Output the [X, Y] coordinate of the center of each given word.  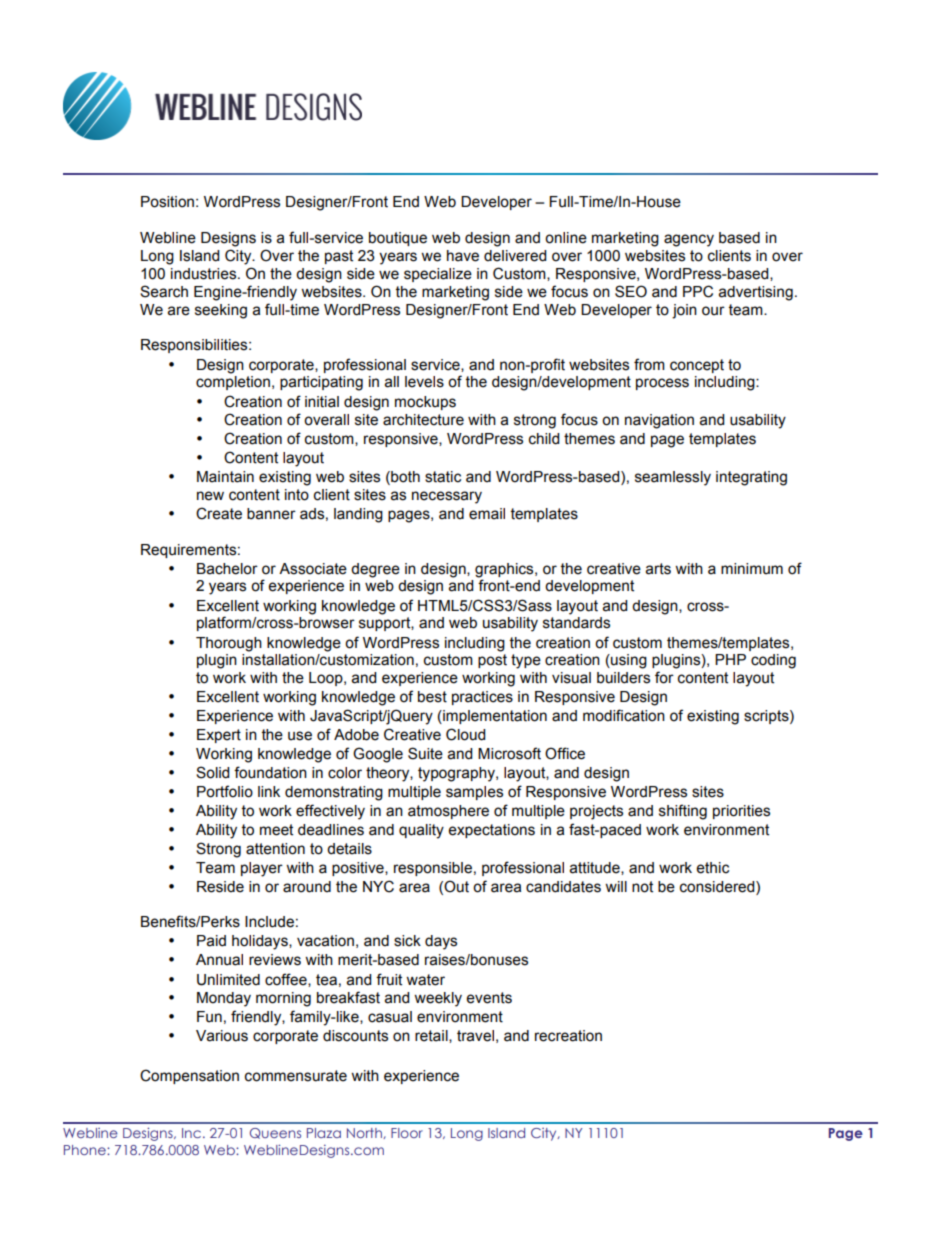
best [432, 697]
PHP [730, 659]
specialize [438, 275]
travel [475, 1036]
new [210, 496]
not [642, 887]
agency [689, 240]
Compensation [189, 1076]
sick [407, 941]
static [443, 477]
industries [205, 274]
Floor [407, 1133]
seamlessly [673, 478]
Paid [211, 941]
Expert [219, 736]
